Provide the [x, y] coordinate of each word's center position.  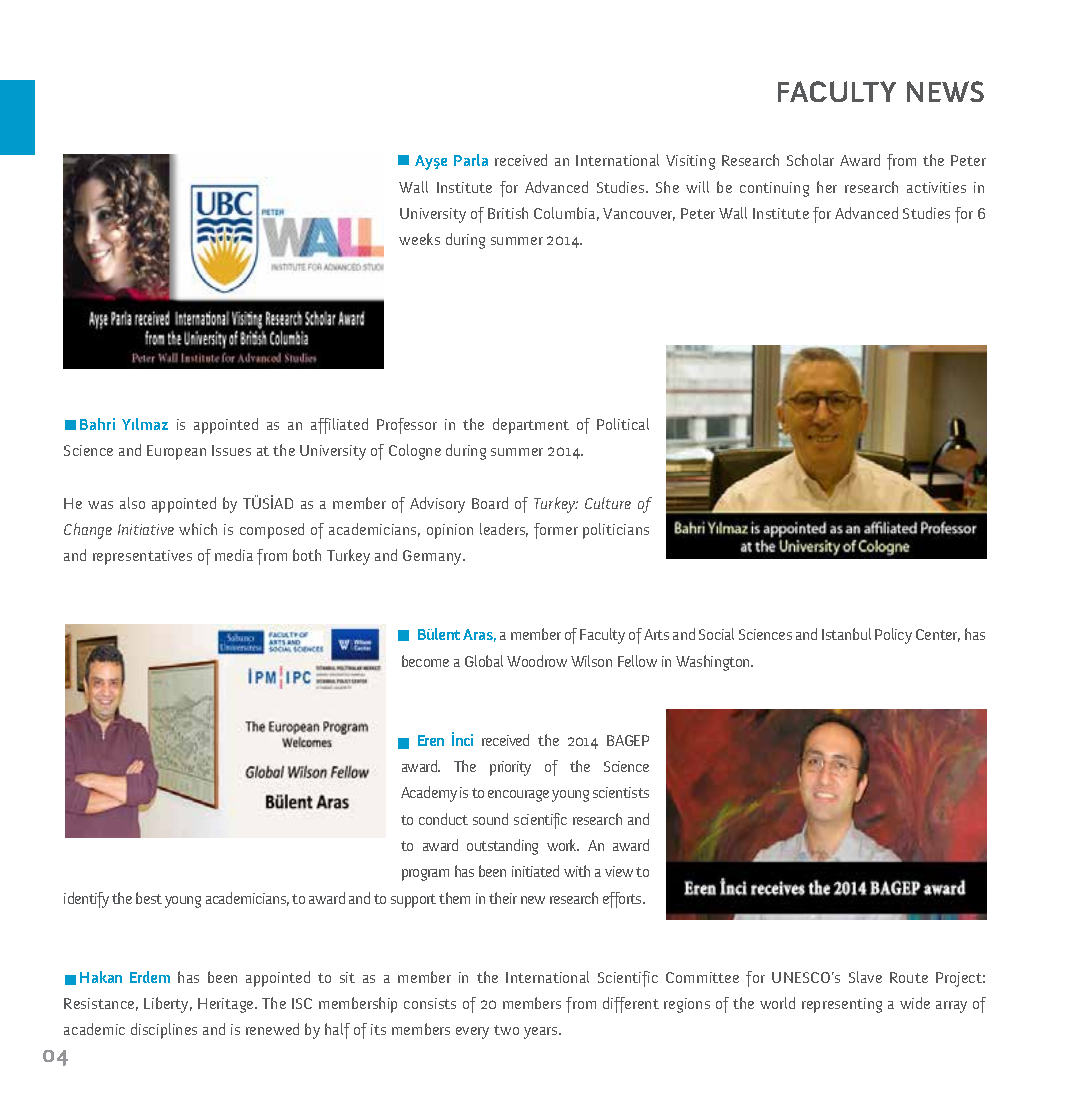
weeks [419, 239]
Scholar [810, 160]
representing [842, 1005]
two [506, 1030]
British [508, 213]
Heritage [227, 1005]
